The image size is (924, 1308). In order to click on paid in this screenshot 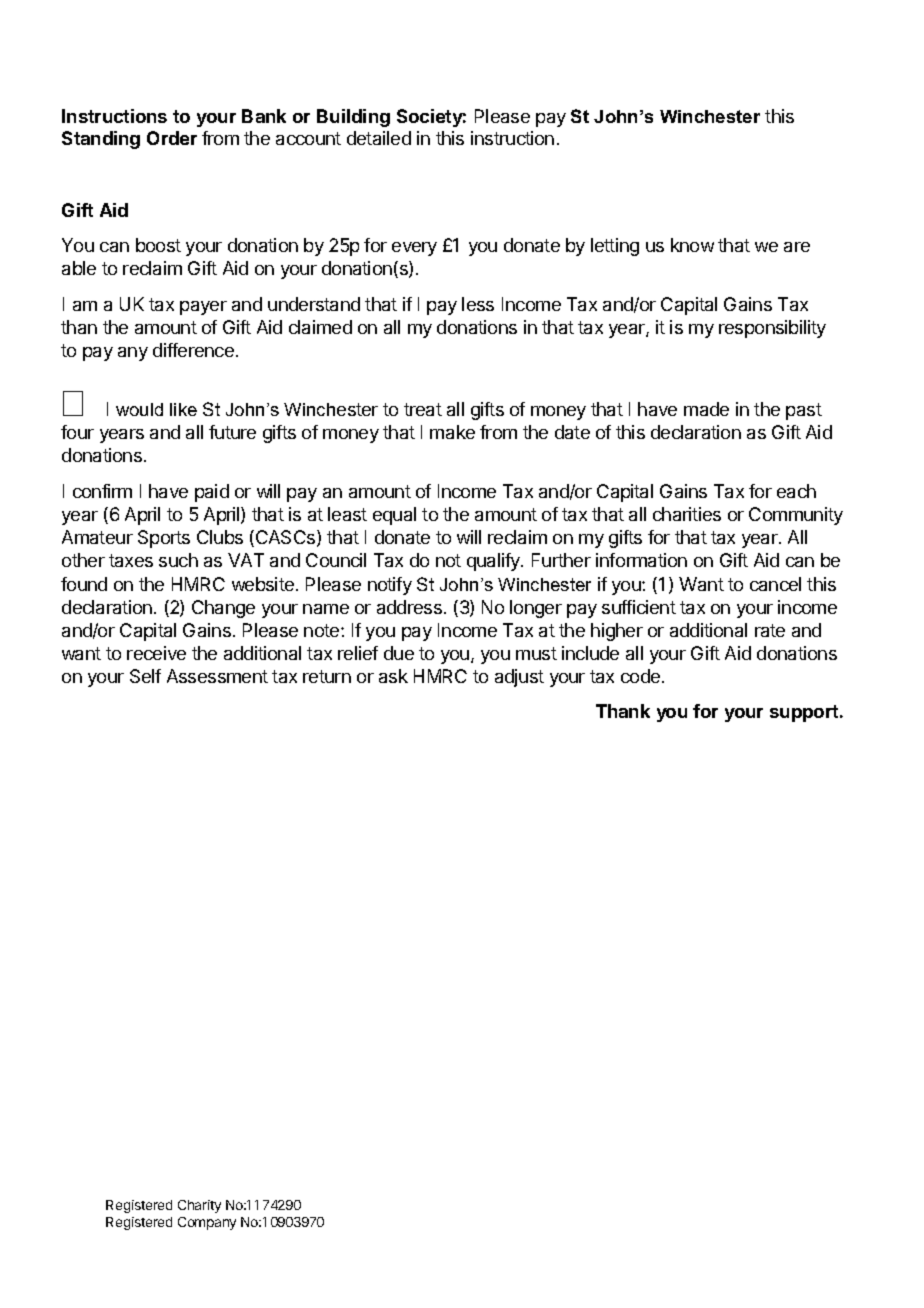, I will do `click(212, 493)`.
